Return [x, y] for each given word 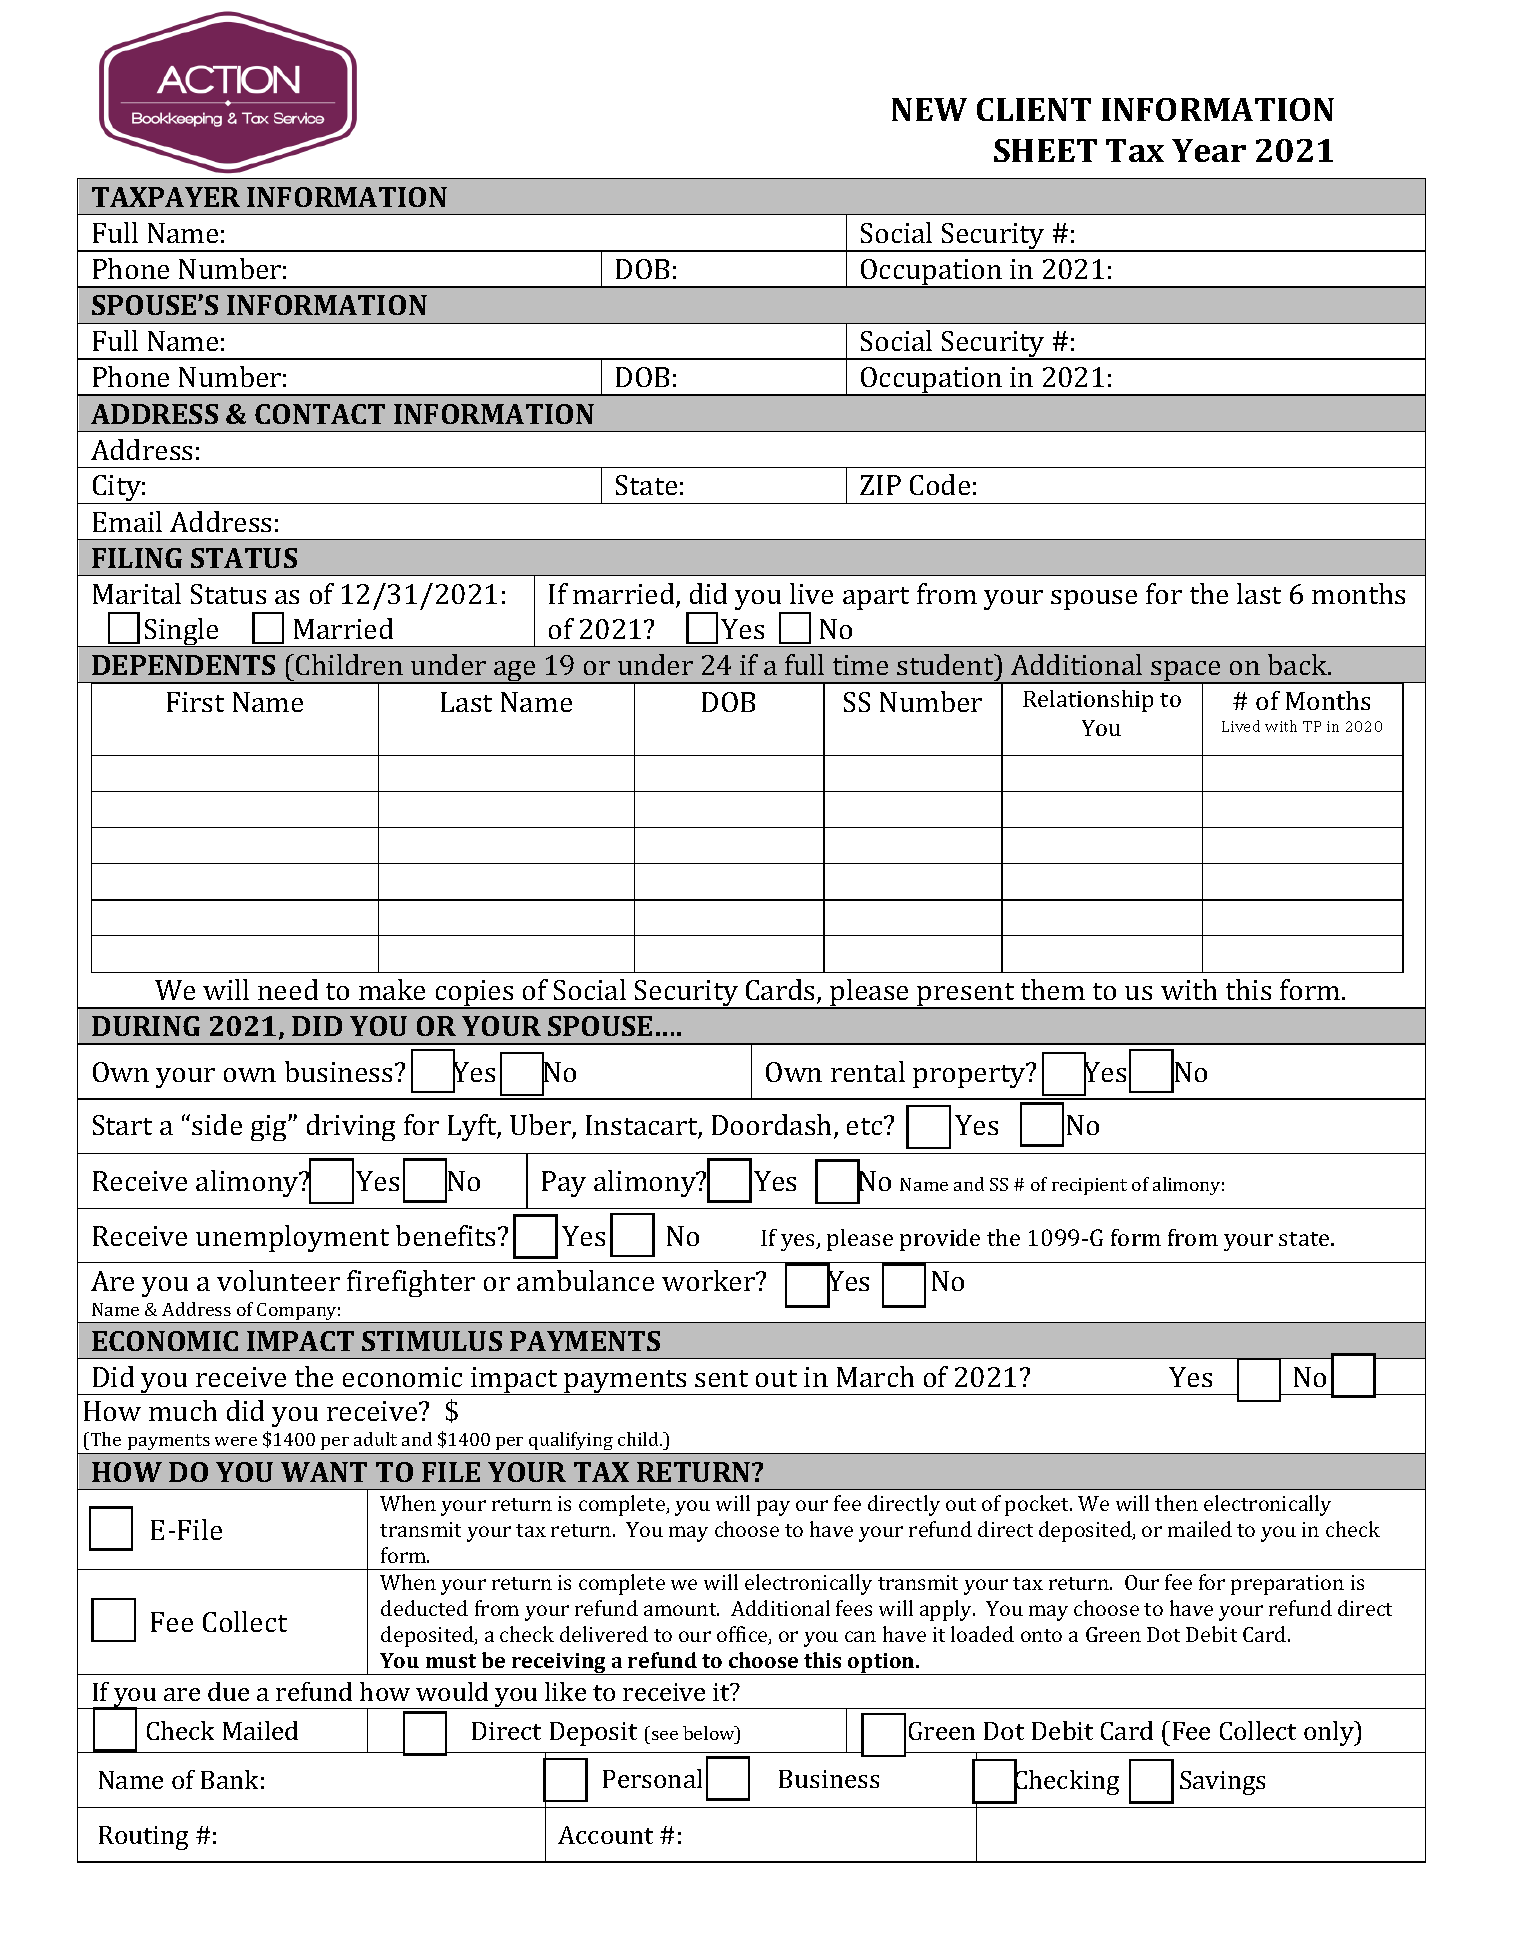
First [195, 702]
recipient [1089, 1186]
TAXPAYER [166, 197]
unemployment [292, 1238]
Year [1209, 150]
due [228, 1691]
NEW [929, 109]
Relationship [1088, 701]
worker [709, 1280]
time [860, 665]
